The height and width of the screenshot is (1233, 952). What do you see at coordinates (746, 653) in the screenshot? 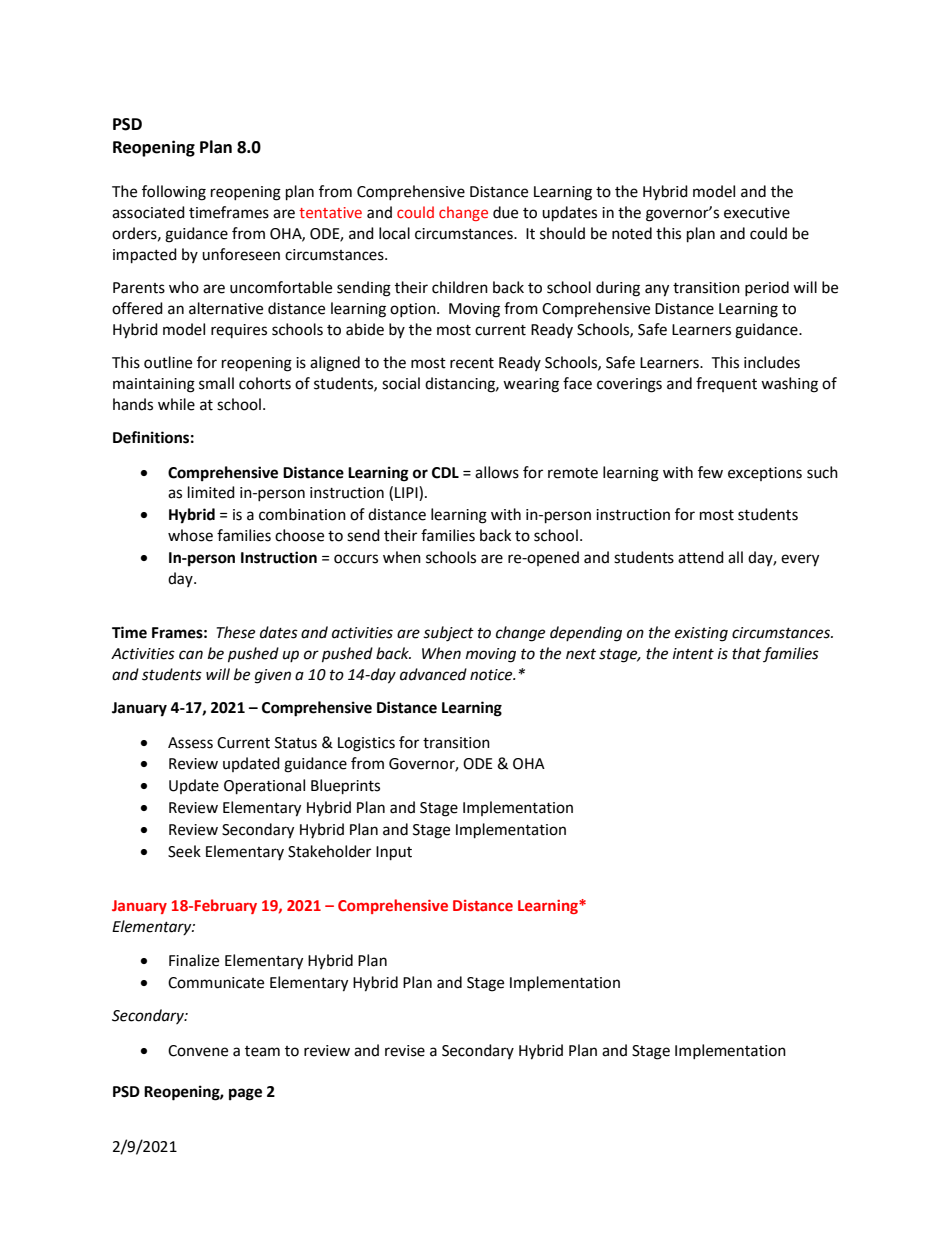
I see `that` at bounding box center [746, 653].
